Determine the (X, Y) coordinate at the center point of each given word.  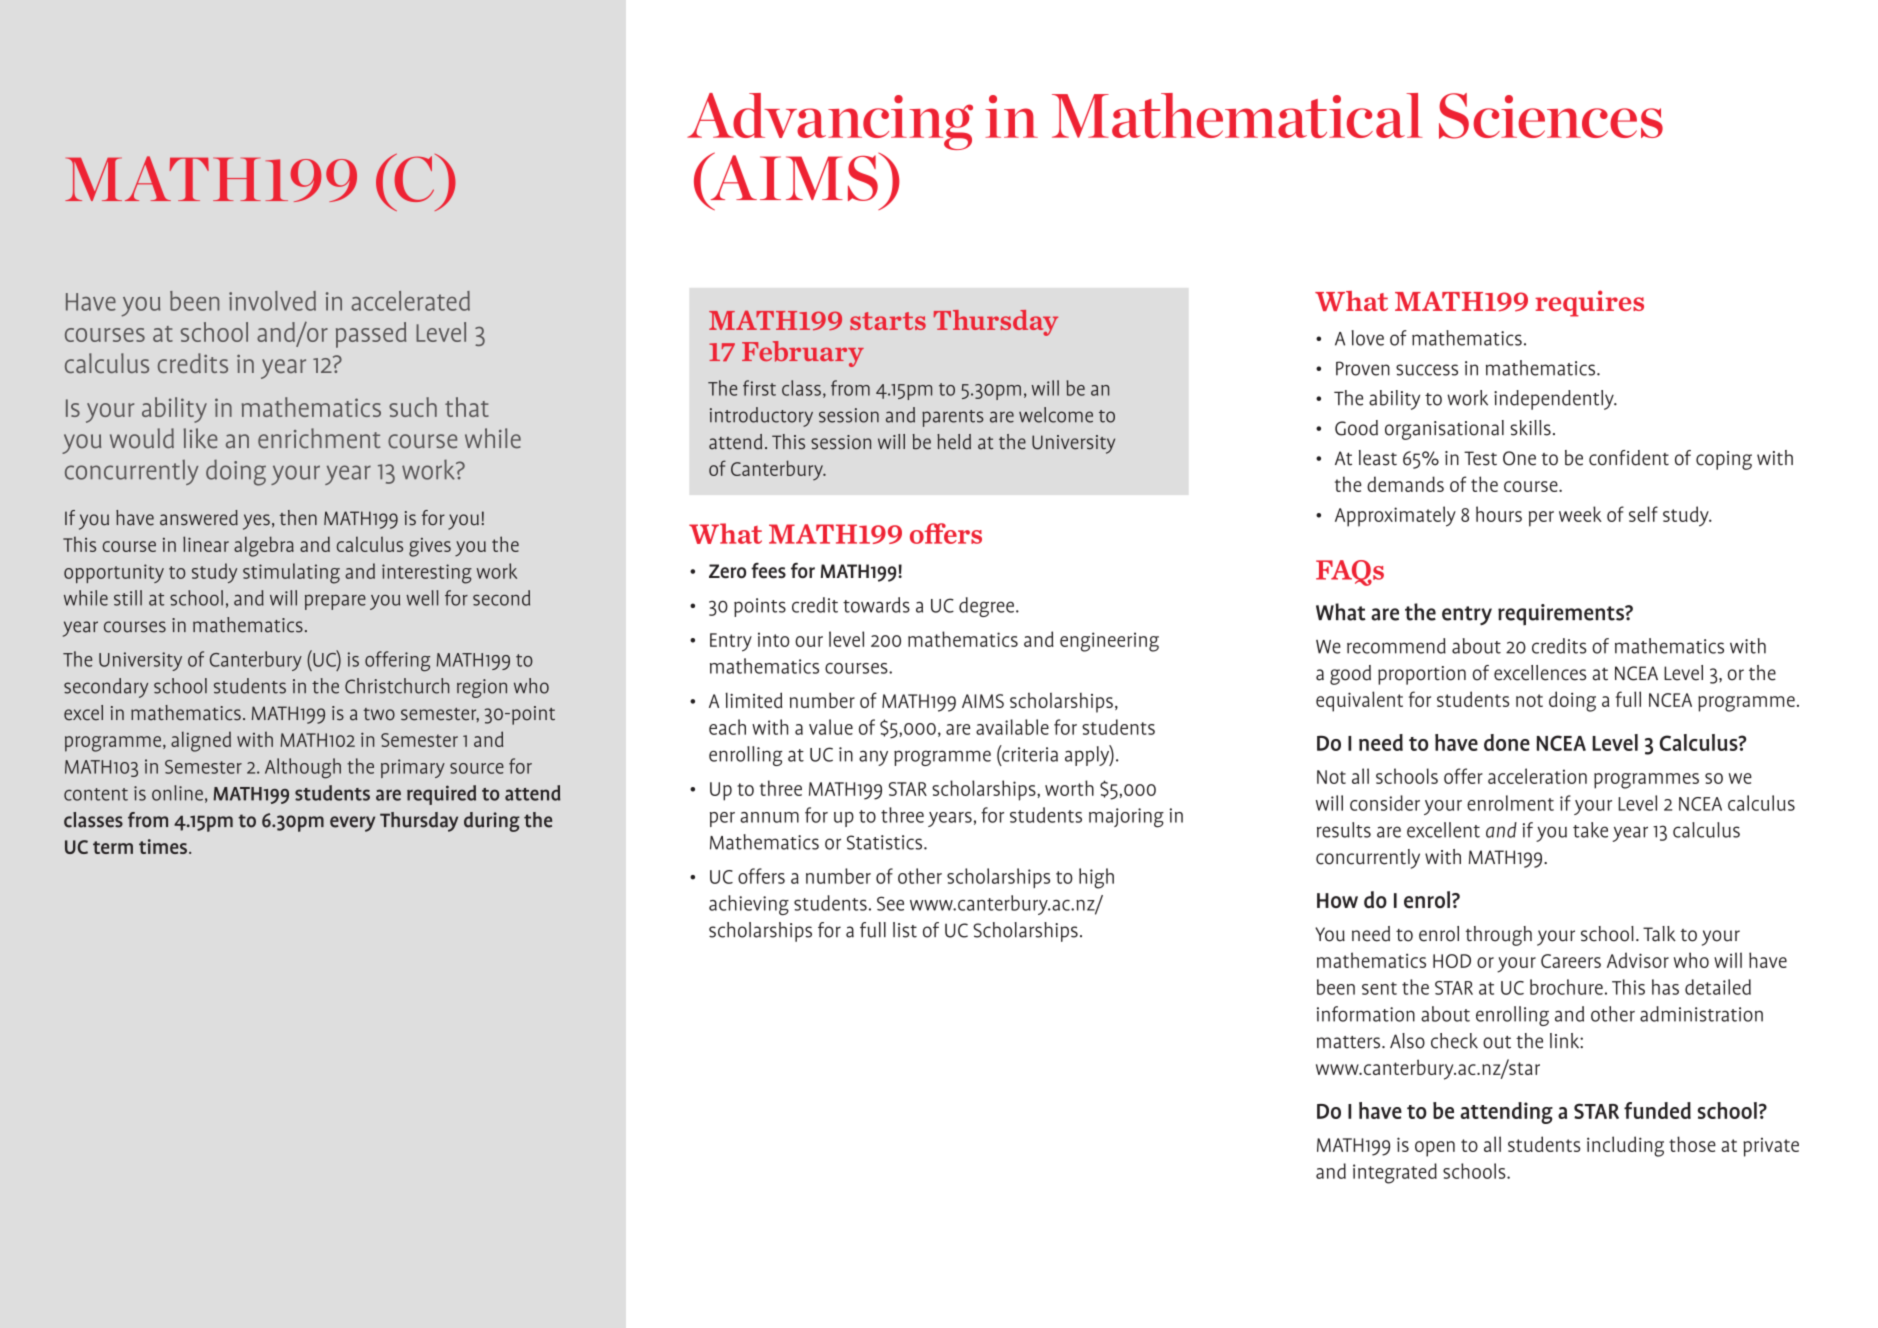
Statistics (886, 842)
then (298, 518)
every (352, 824)
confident (1629, 458)
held (954, 442)
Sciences (1551, 116)
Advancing (830, 123)
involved (272, 301)
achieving (749, 905)
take (1590, 830)
